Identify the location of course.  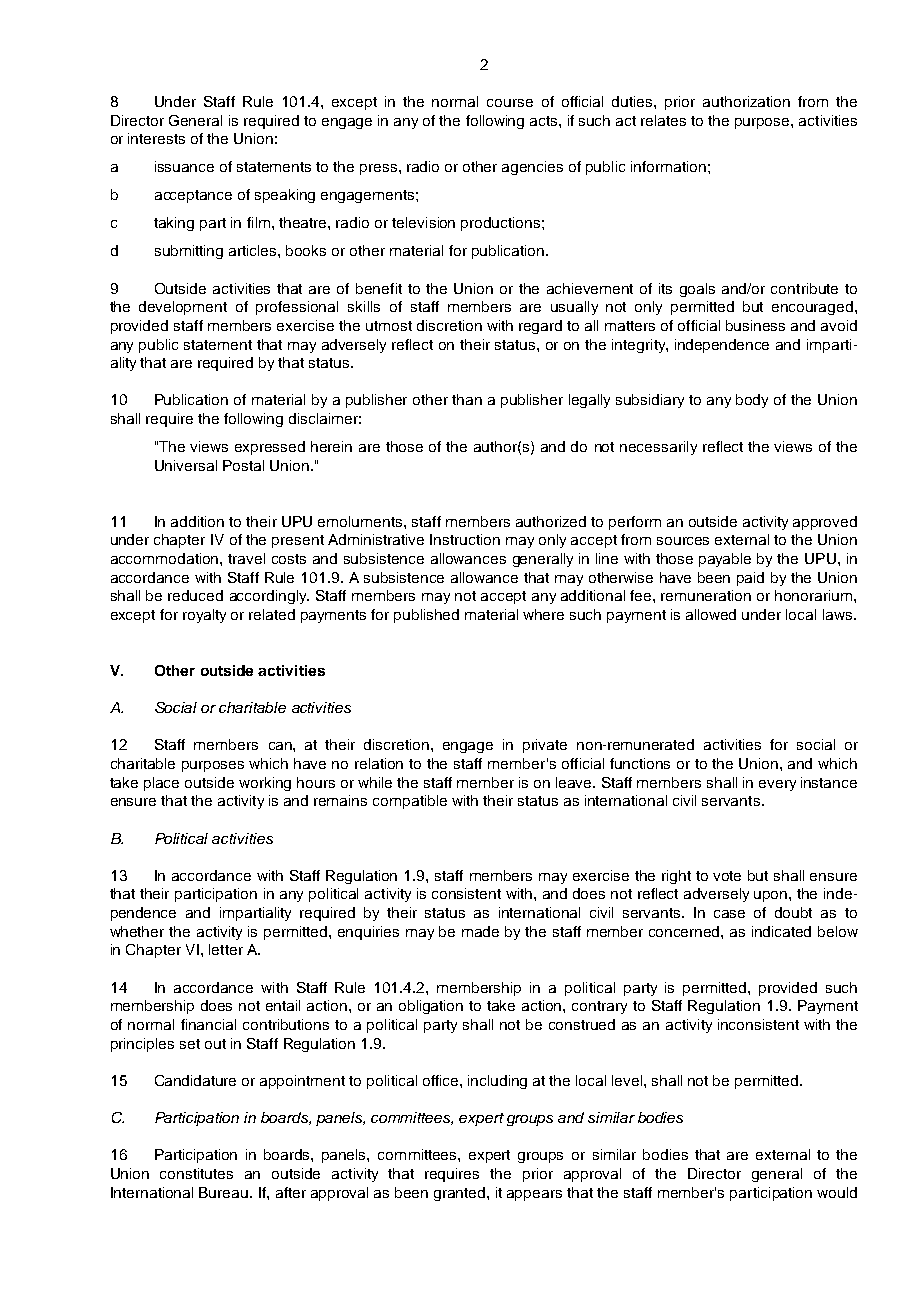
(510, 103).
